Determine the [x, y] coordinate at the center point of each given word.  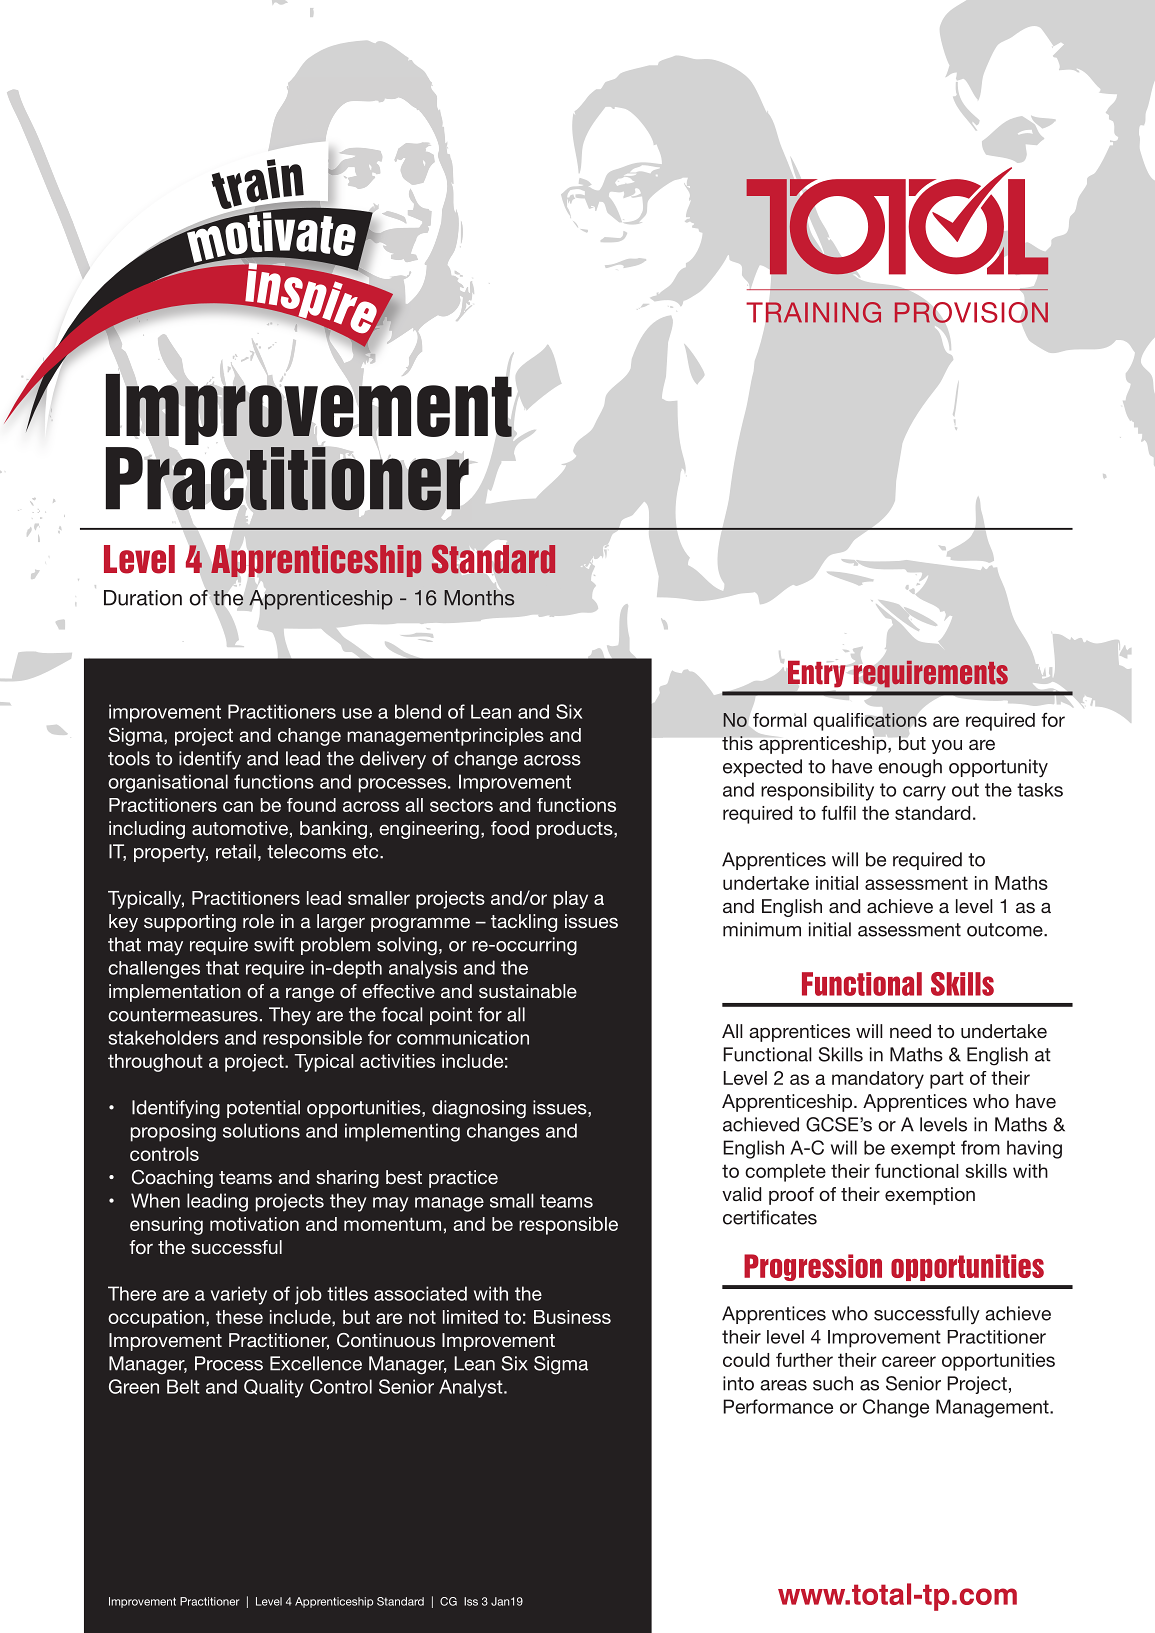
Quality [274, 1388]
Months [479, 598]
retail [236, 851]
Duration [143, 598]
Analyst [472, 1388]
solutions [261, 1130]
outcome [1006, 930]
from [980, 1147]
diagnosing [479, 1109]
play [571, 900]
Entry [817, 674]
